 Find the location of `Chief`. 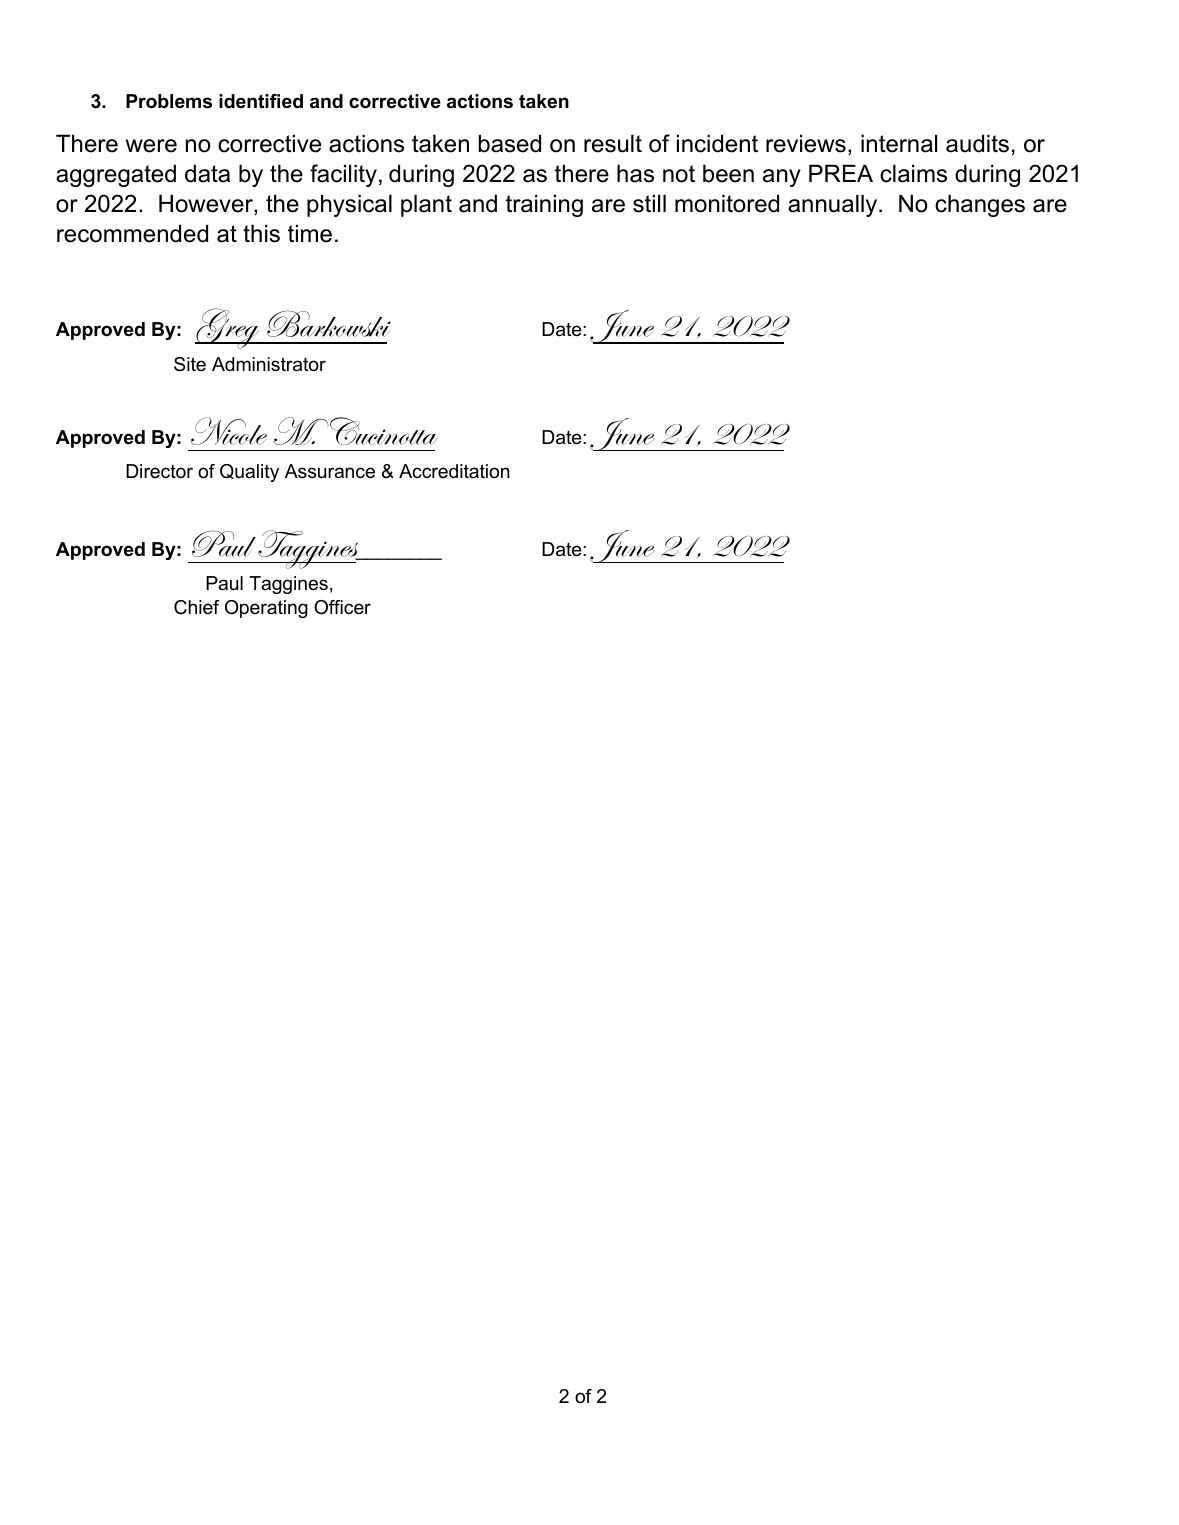

Chief is located at coordinates (197, 607).
